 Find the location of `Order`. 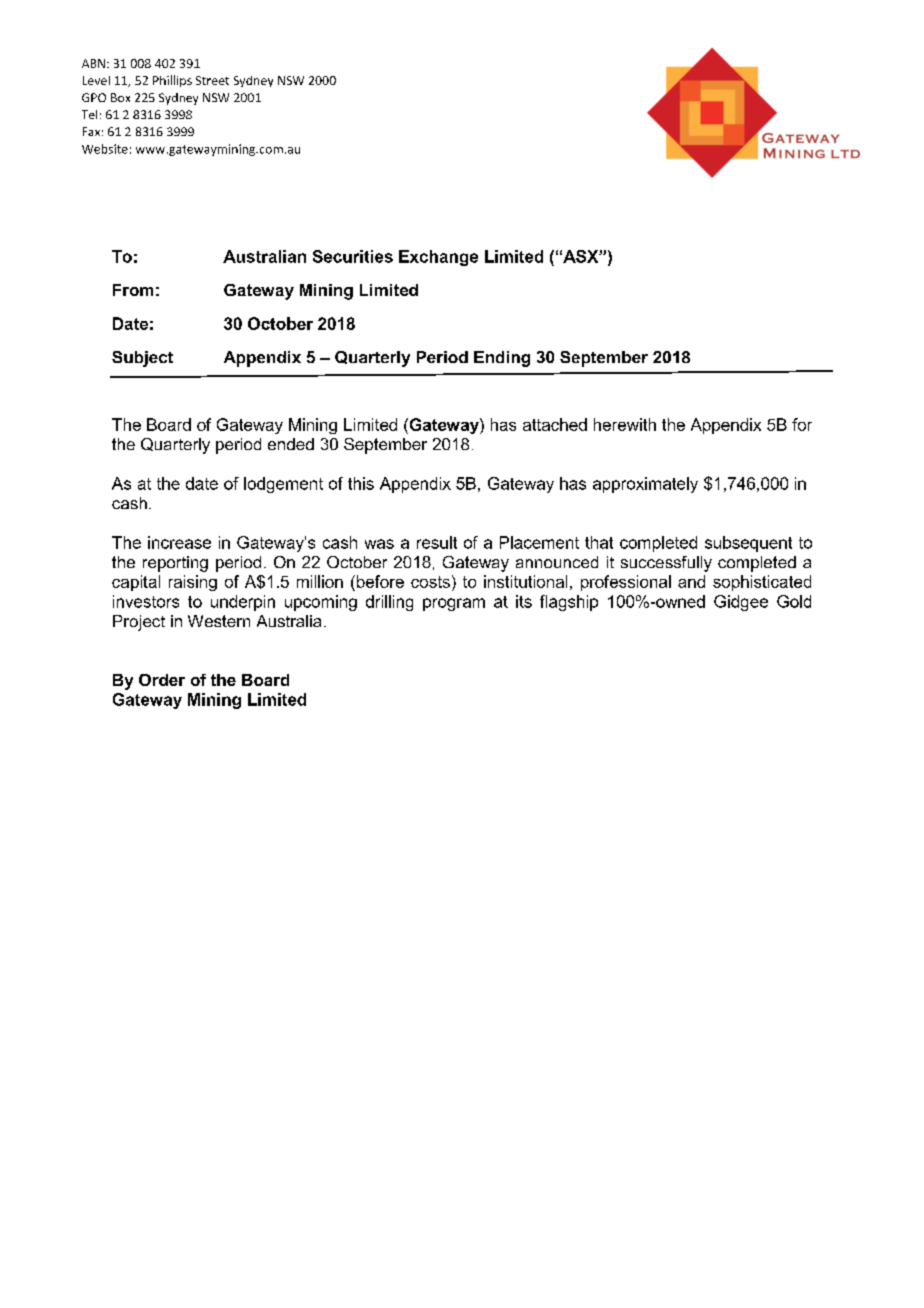

Order is located at coordinates (162, 680).
